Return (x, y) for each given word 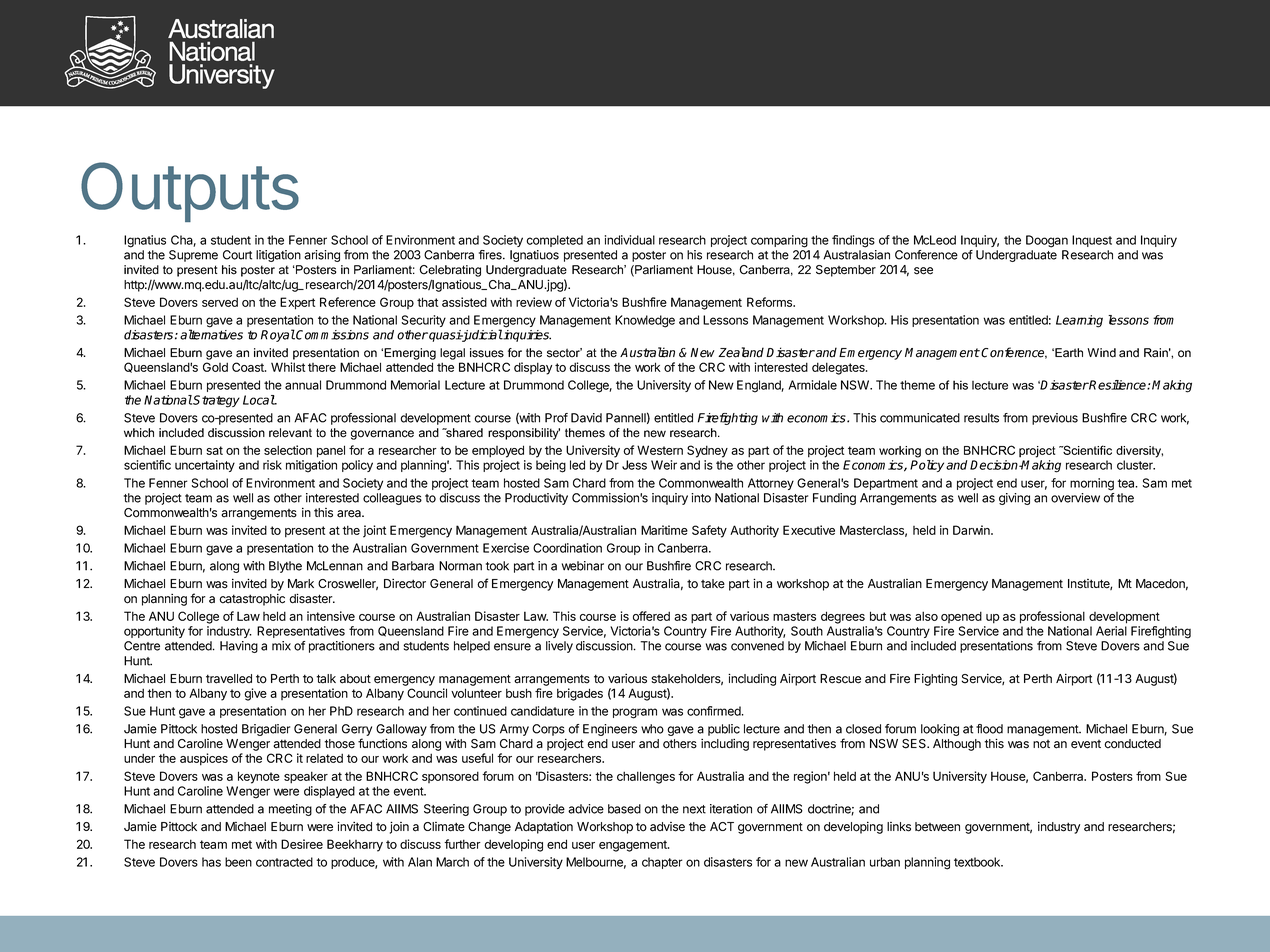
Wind (1101, 353)
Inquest (1092, 241)
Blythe (285, 567)
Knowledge (645, 321)
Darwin (972, 530)
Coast (249, 367)
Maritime (664, 530)
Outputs (190, 192)
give (255, 694)
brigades (580, 694)
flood (989, 729)
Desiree (302, 844)
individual (630, 240)
